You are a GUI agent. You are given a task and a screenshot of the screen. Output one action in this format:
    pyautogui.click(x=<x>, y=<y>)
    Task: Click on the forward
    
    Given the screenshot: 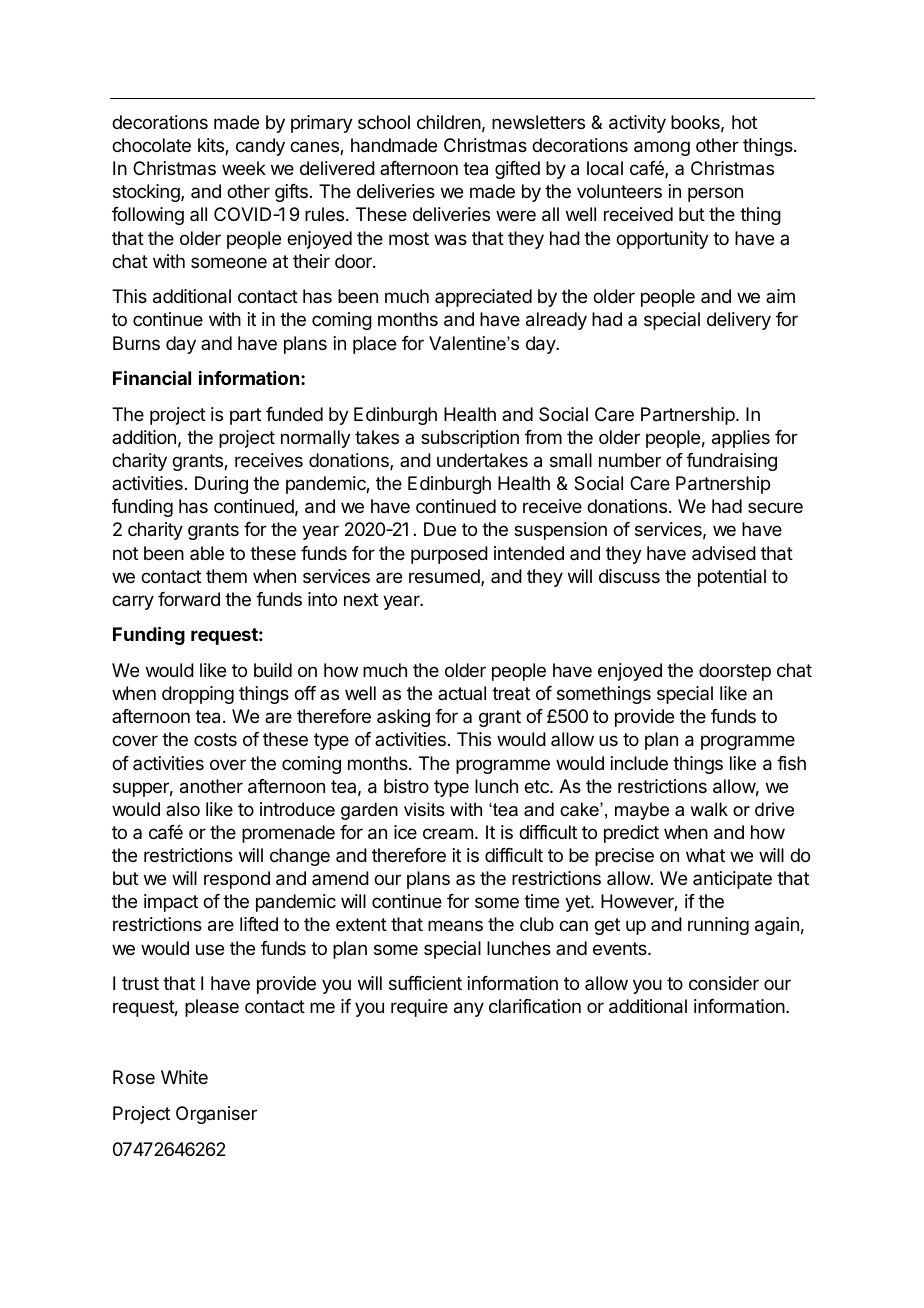 What is the action you would take?
    pyautogui.click(x=189, y=599)
